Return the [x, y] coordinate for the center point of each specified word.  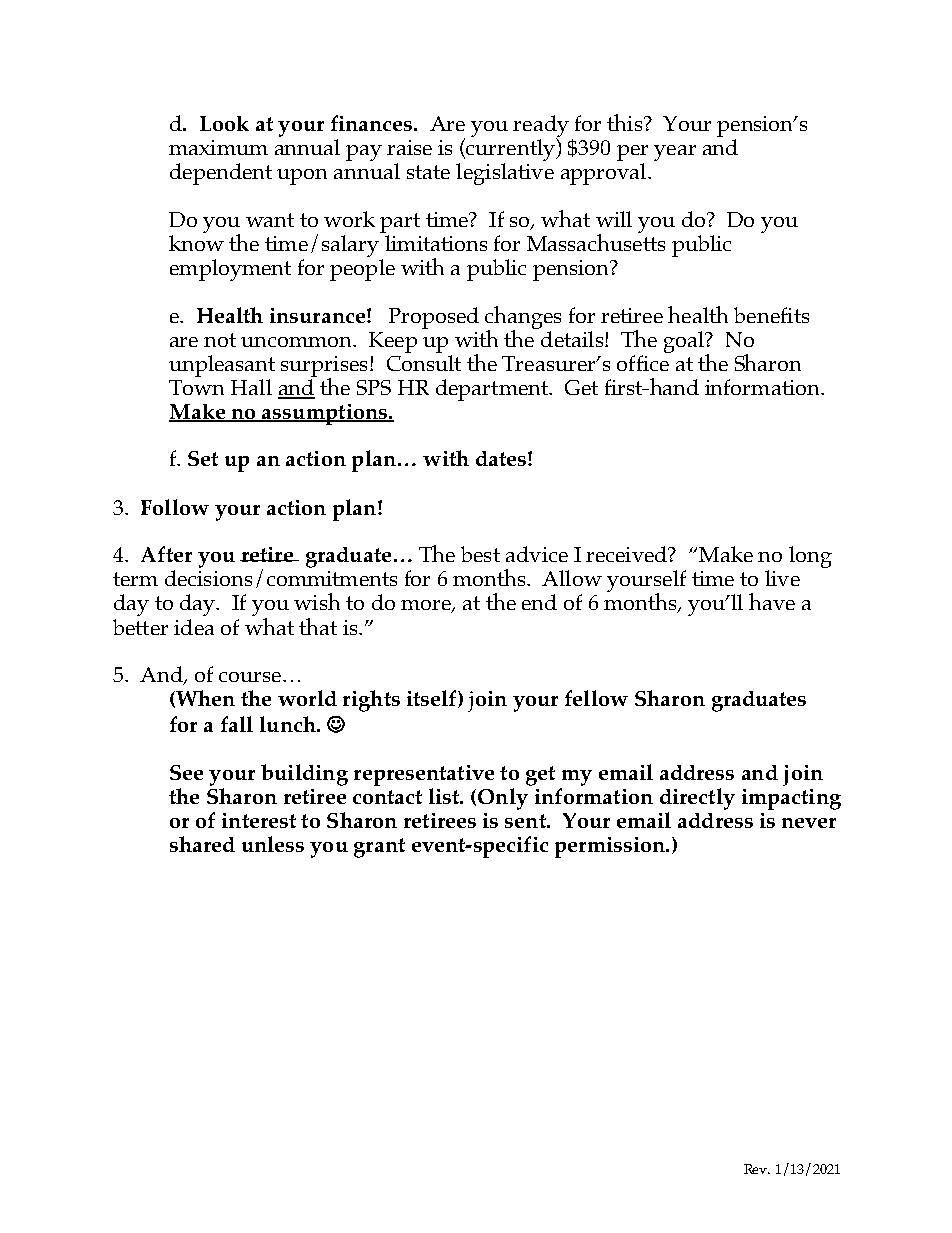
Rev [757, 1169]
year [675, 153]
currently [511, 149]
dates [501, 458]
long [810, 557]
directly [697, 799]
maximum [218, 147]
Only [503, 799]
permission [611, 847]
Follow [175, 507]
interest [259, 820]
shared [202, 844]
